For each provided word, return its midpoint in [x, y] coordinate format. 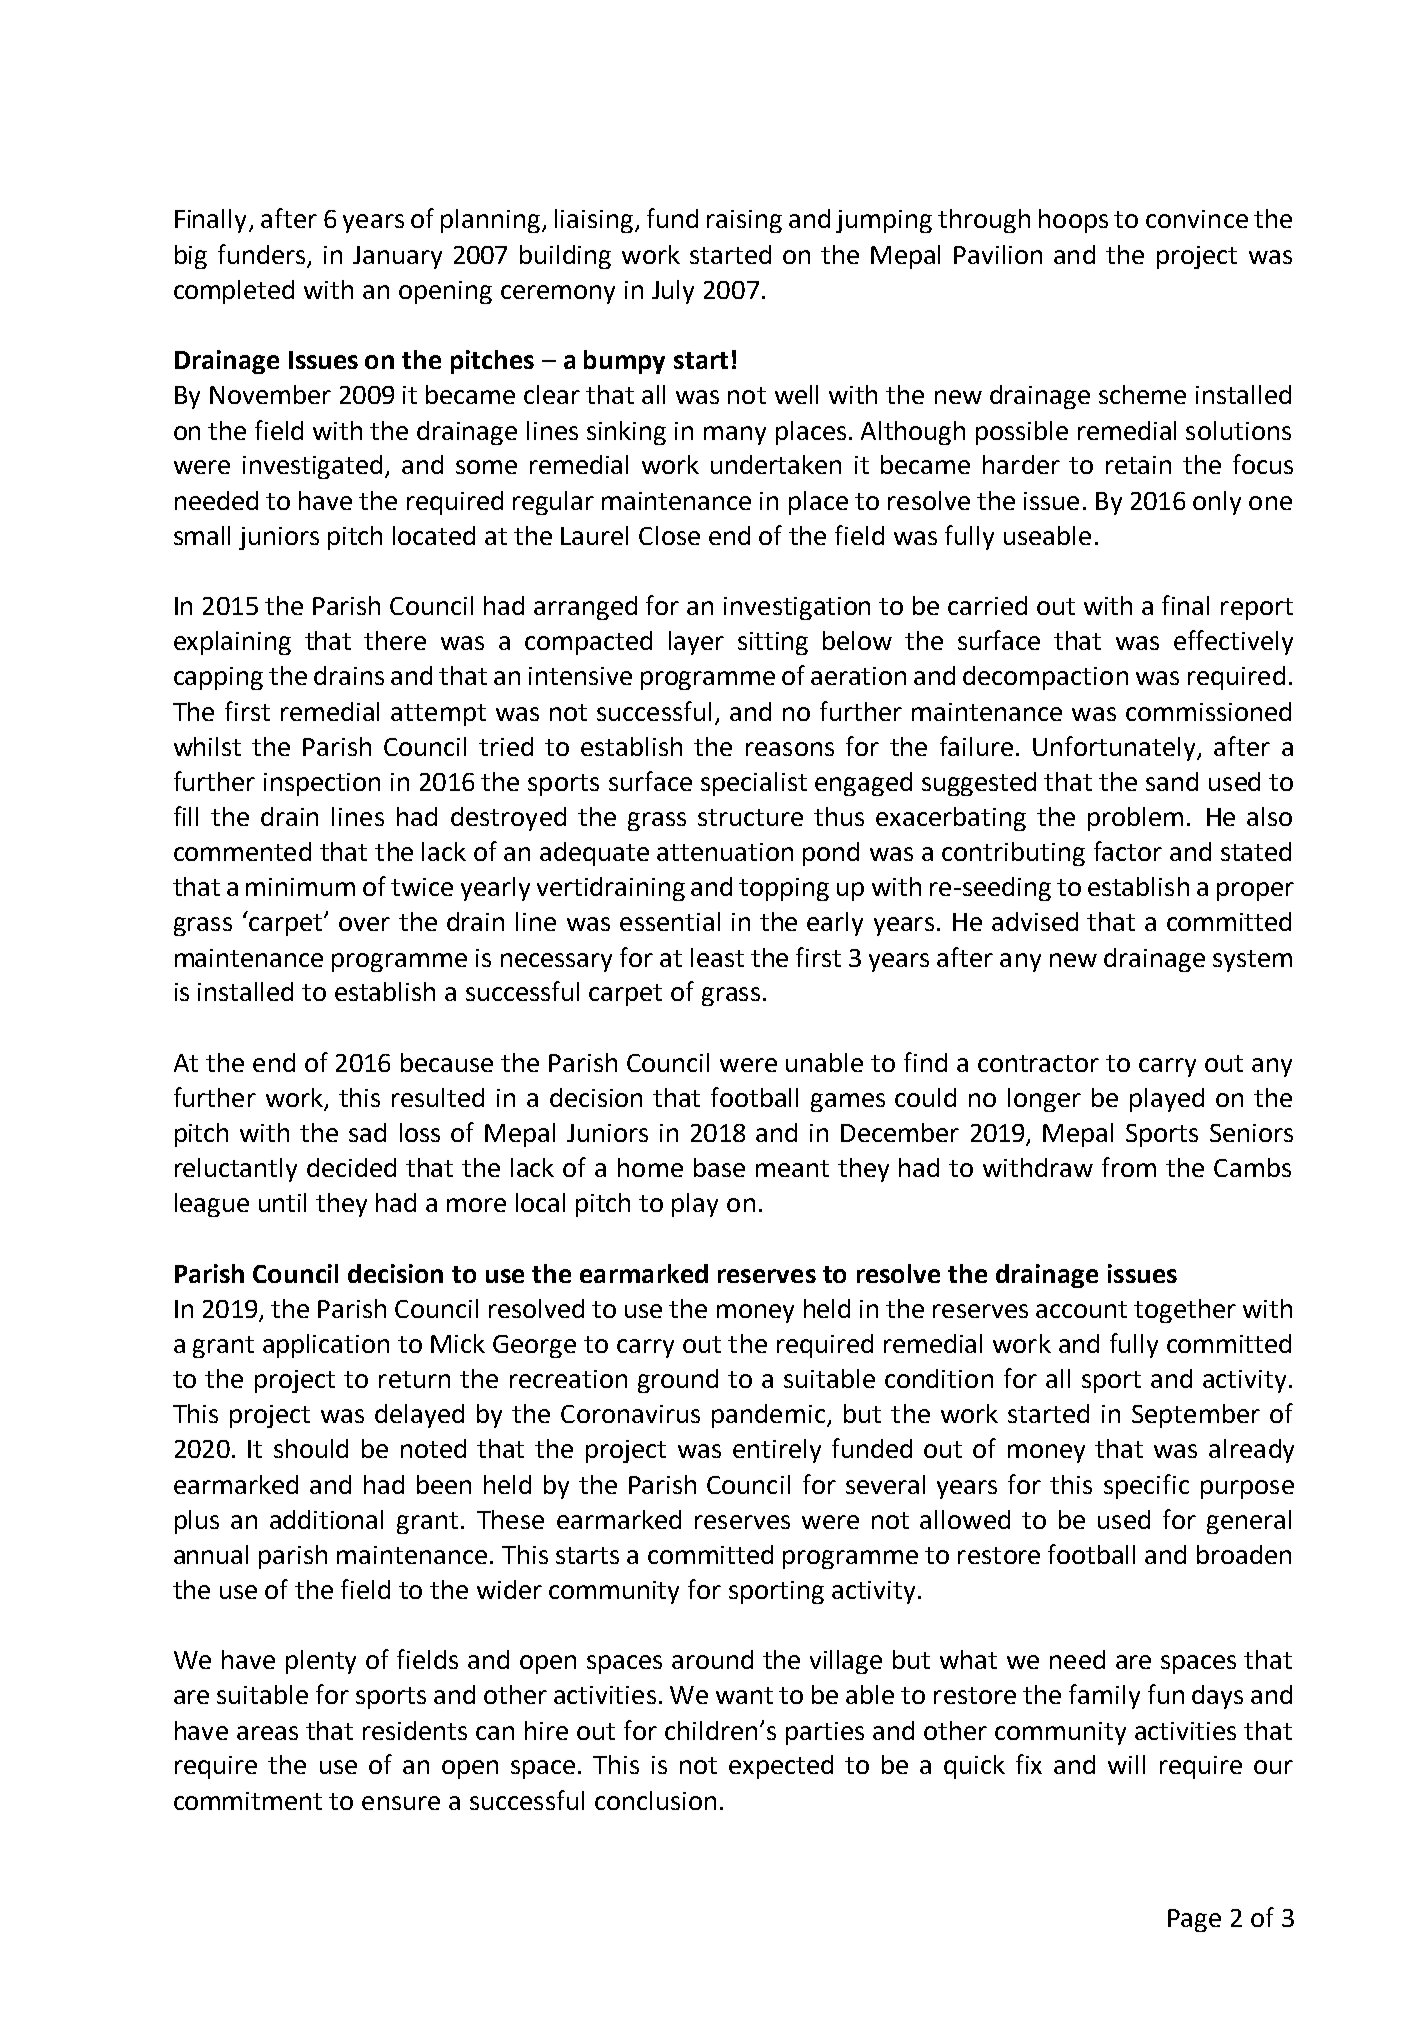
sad [367, 1132]
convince [1197, 219]
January [397, 257]
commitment [248, 1801]
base [719, 1167]
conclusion [655, 1800]
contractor [1038, 1063]
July [673, 292]
